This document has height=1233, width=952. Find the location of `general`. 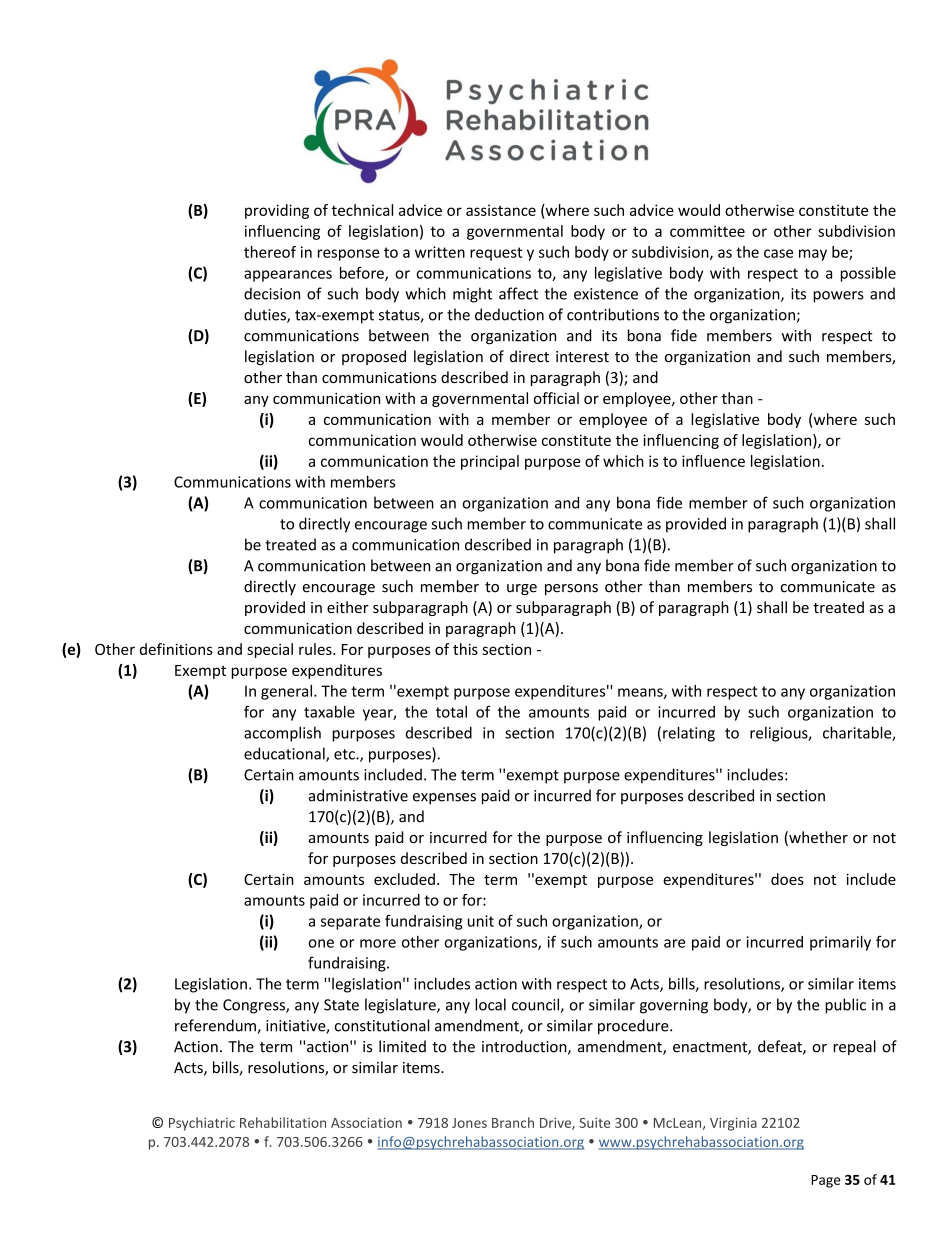

general is located at coordinates (288, 692).
